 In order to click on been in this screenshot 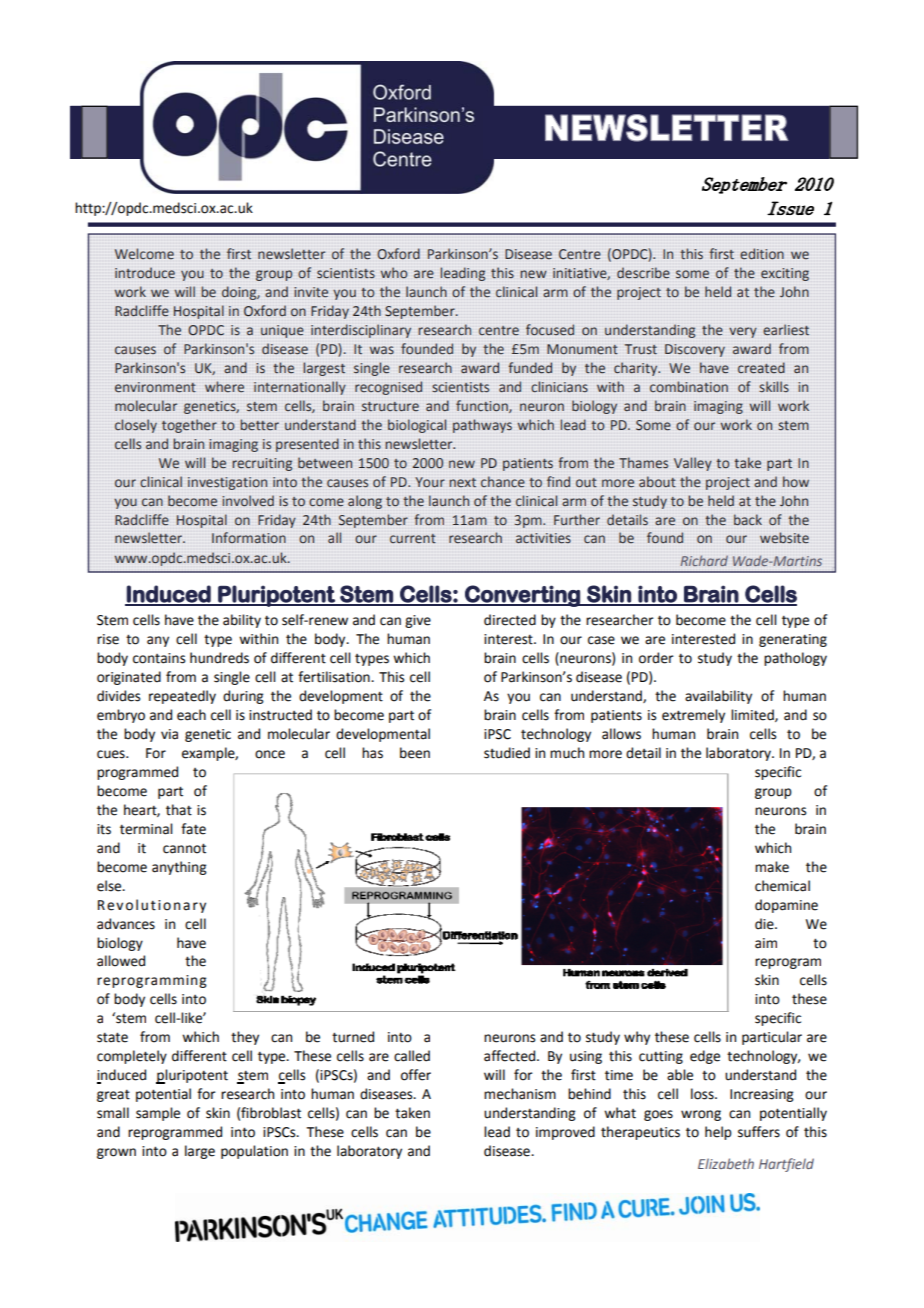, I will do `click(415, 753)`.
